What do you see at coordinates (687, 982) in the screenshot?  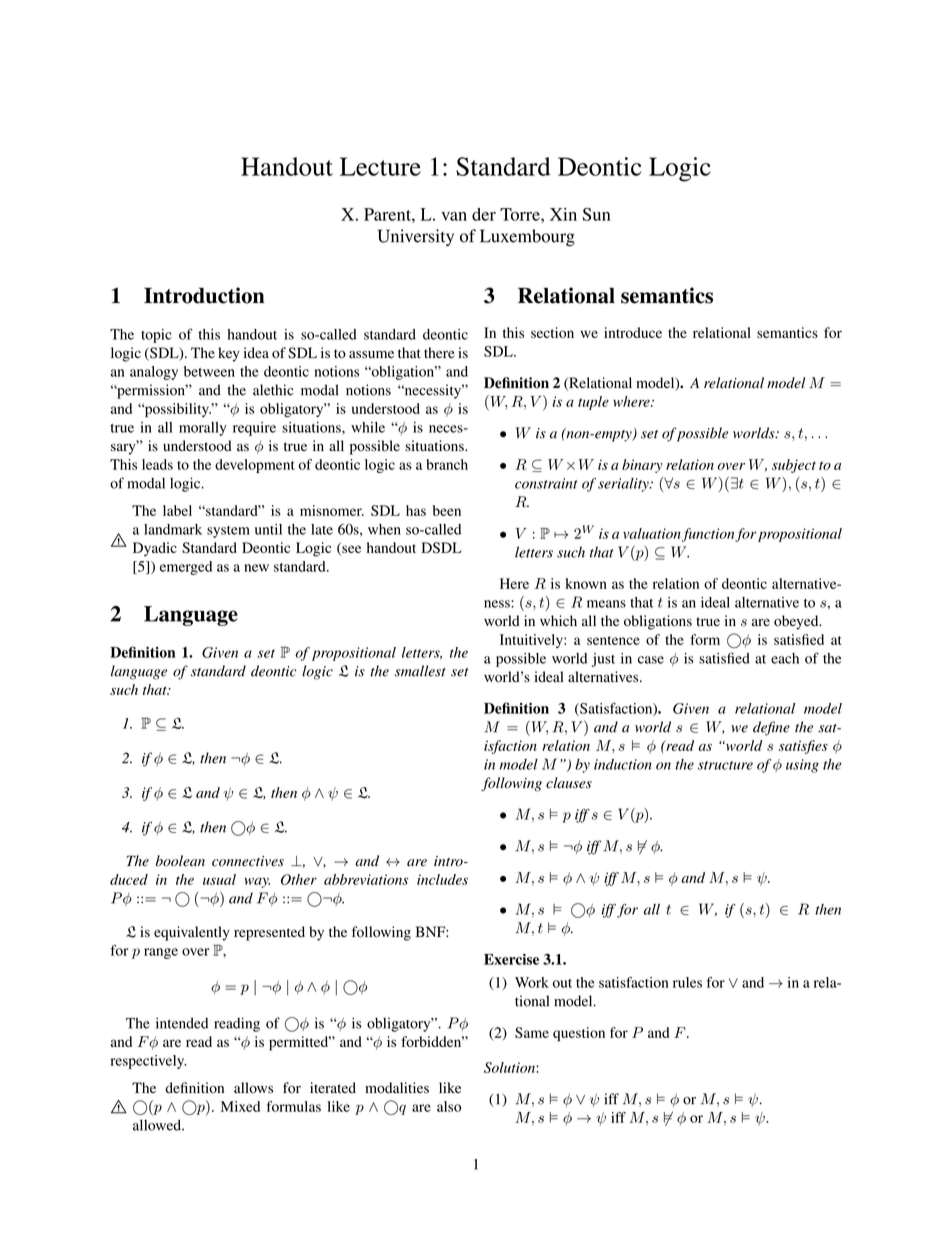 I see `rules` at bounding box center [687, 982].
